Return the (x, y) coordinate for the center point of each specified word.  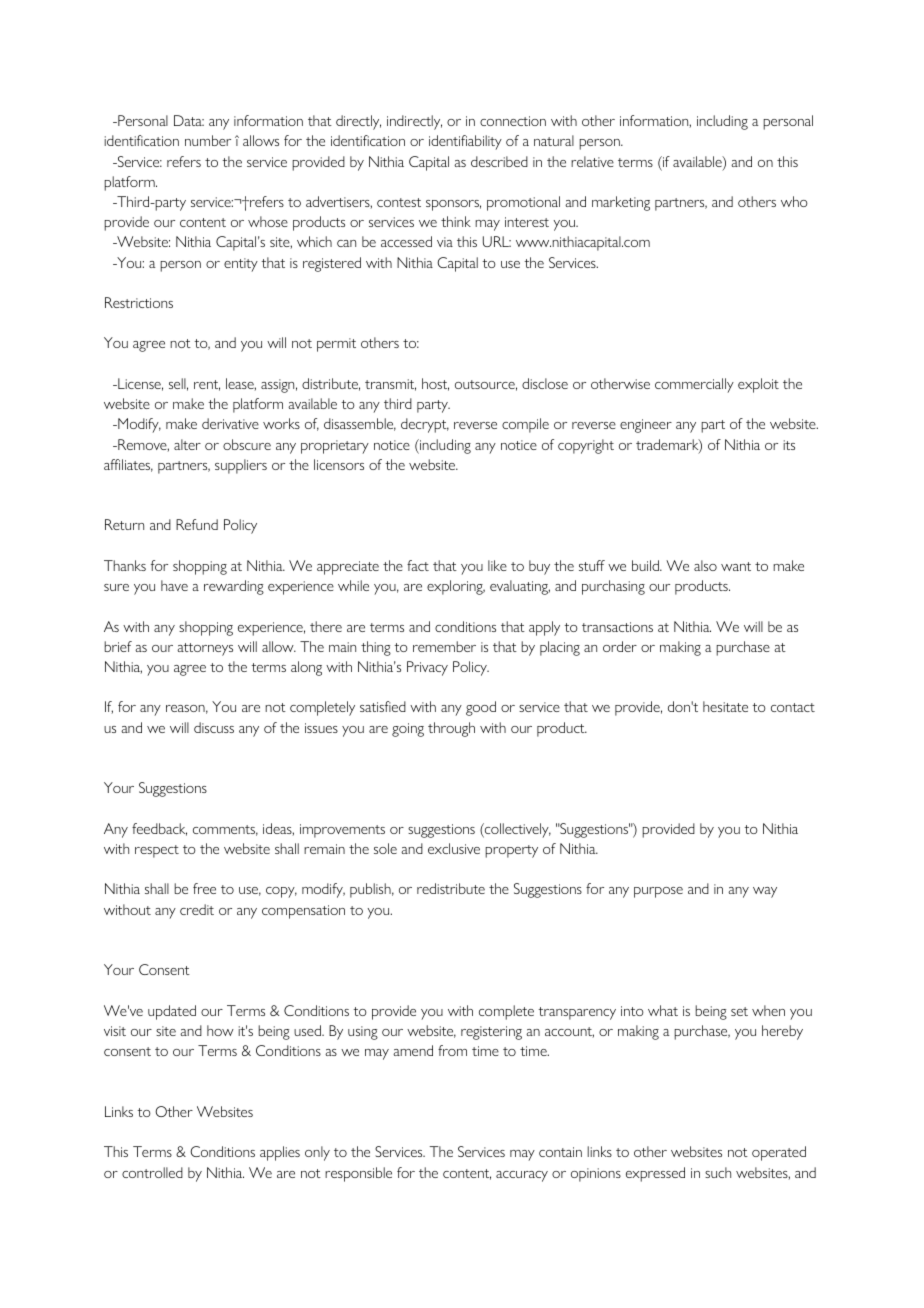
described (499, 161)
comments (225, 830)
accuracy (522, 1176)
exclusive (454, 848)
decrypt (425, 425)
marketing (621, 203)
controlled (152, 1172)
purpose (658, 892)
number (208, 140)
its (789, 445)
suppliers (241, 466)
